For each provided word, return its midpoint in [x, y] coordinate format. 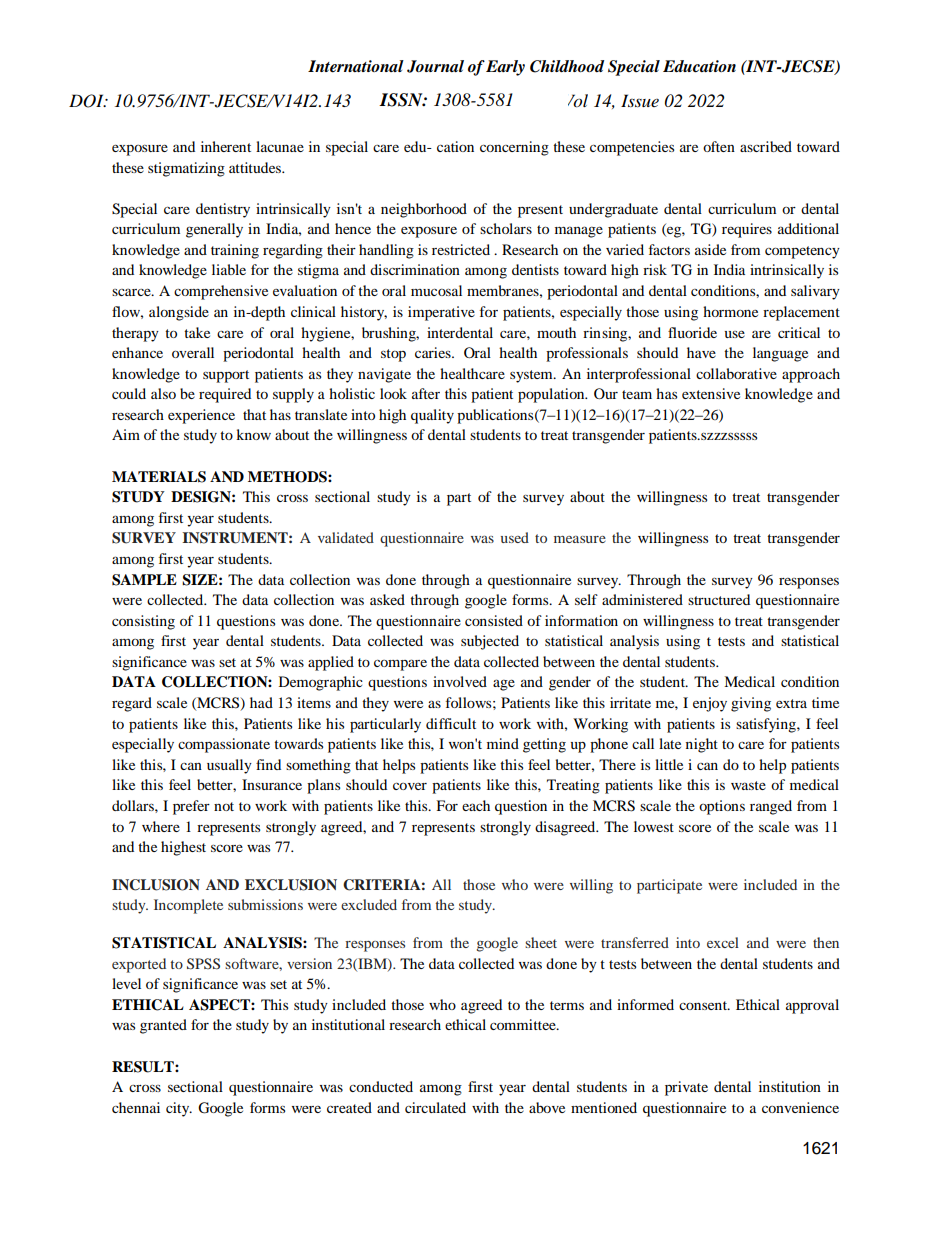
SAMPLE [144, 580]
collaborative [736, 373]
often [719, 146]
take [197, 332]
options [722, 807]
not [224, 806]
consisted [494, 620]
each [476, 805]
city [179, 1109]
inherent [226, 146]
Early [505, 68]
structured [719, 599]
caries [434, 352]
